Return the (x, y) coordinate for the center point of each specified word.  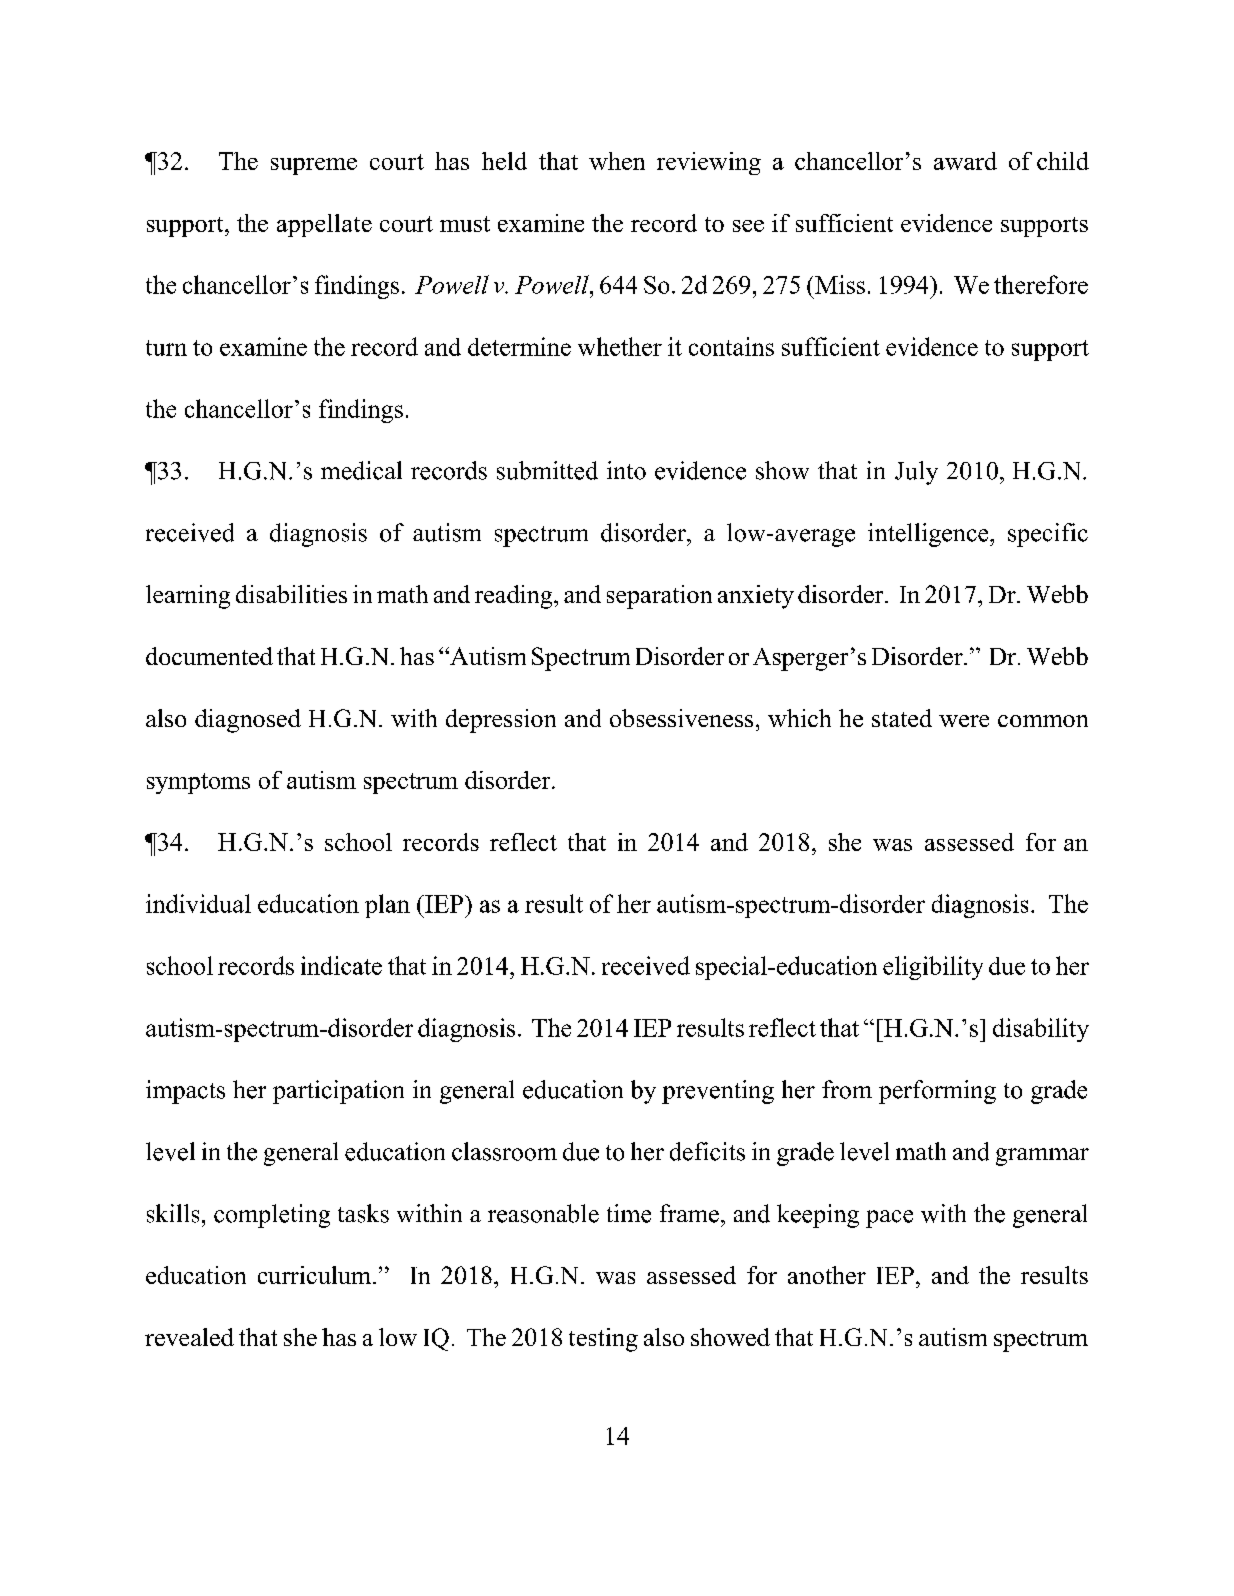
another (827, 1275)
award (965, 161)
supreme (314, 166)
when (617, 161)
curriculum (316, 1275)
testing (603, 1340)
